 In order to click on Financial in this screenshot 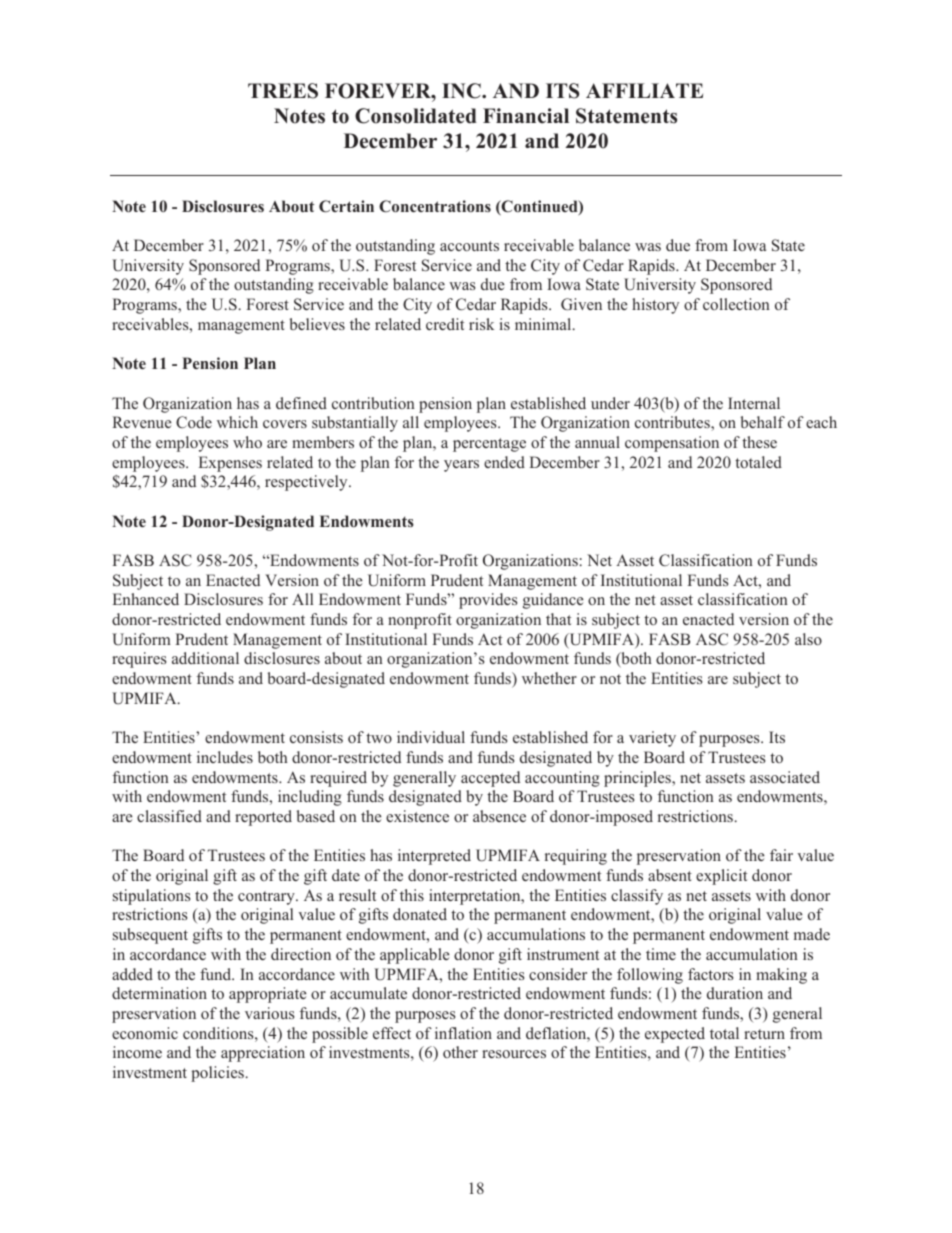, I will do `click(526, 116)`.
